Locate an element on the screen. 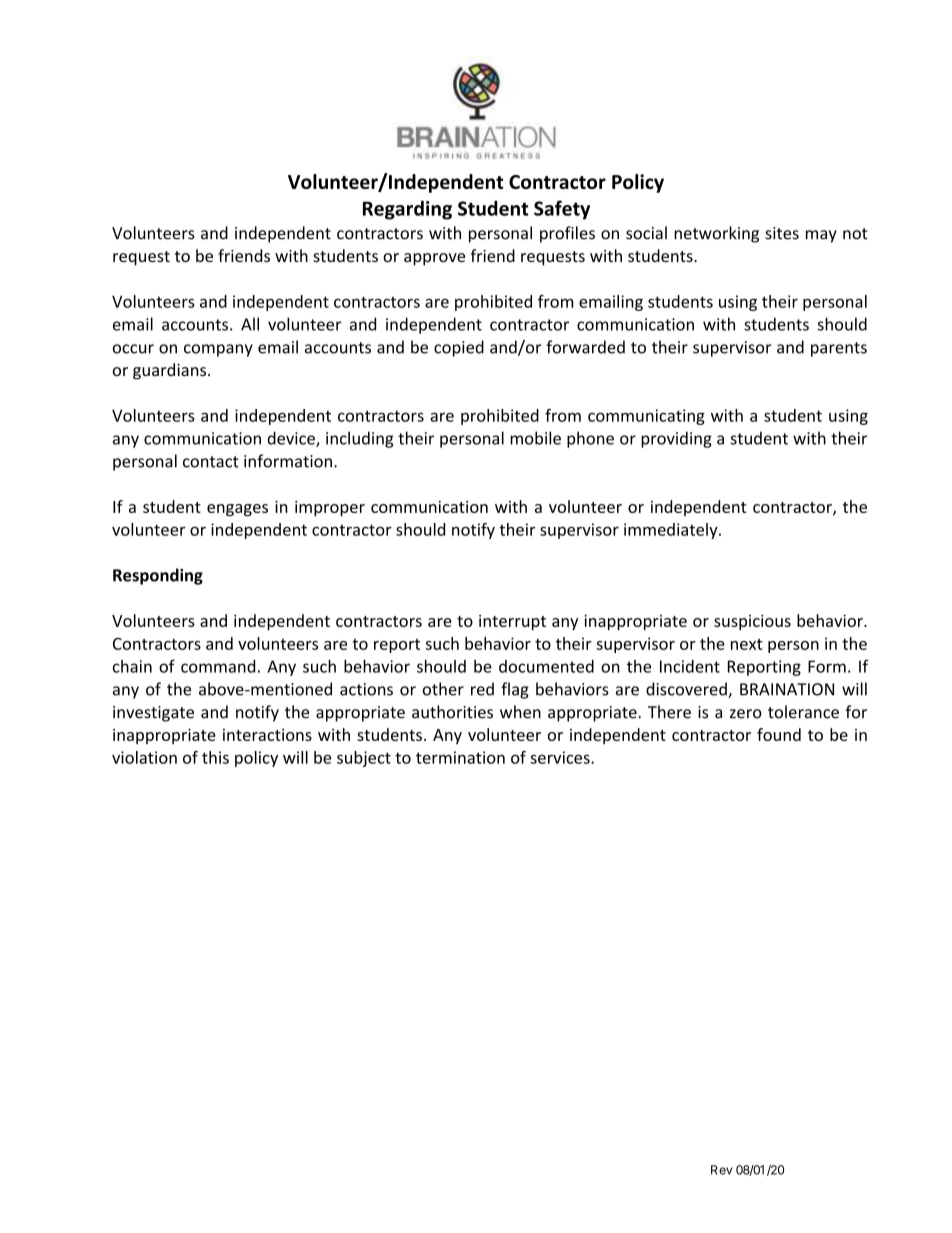 This screenshot has height=1233, width=952. flag is located at coordinates (515, 690).
